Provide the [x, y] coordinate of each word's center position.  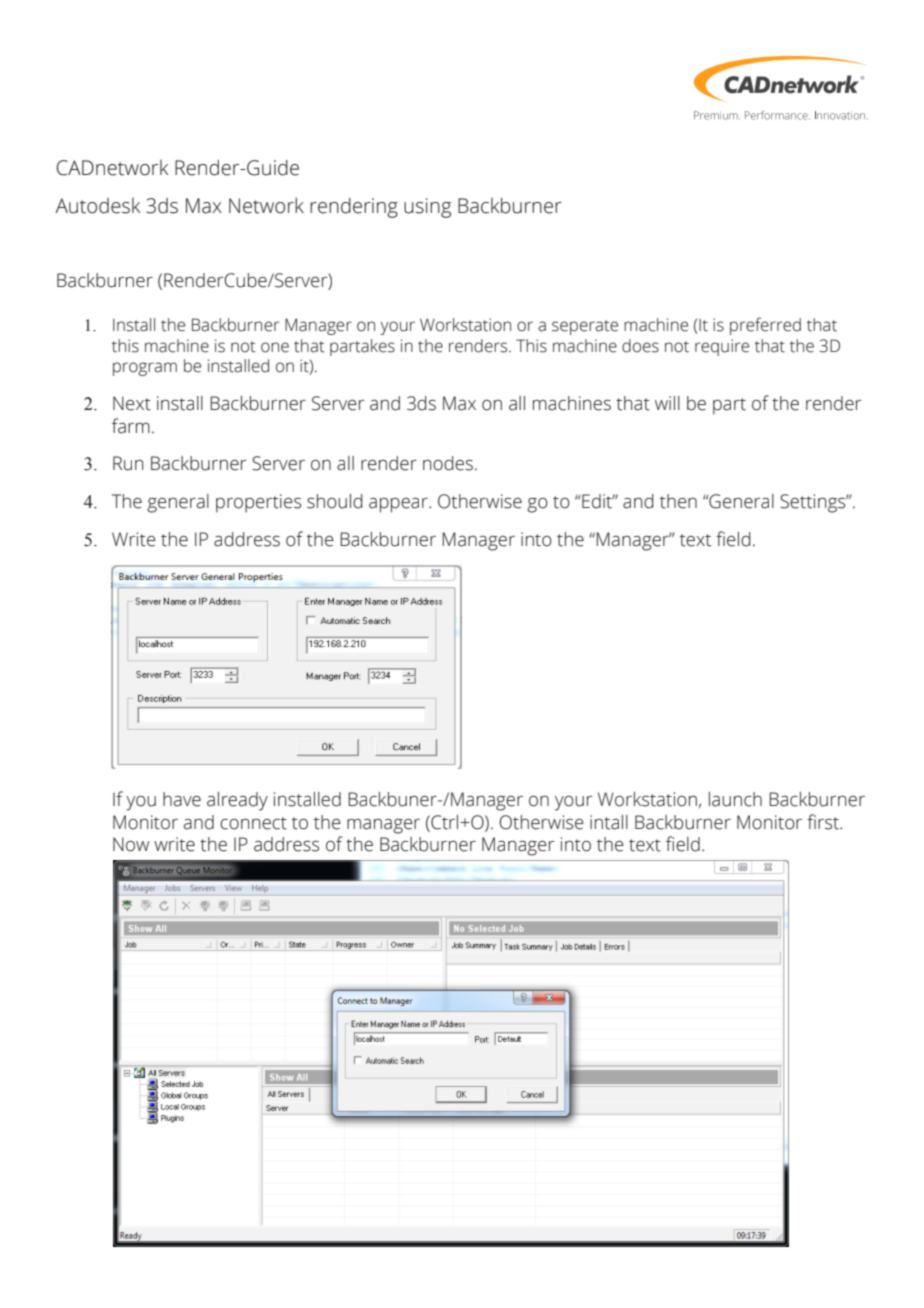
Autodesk [98, 206]
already [237, 801]
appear [399, 505]
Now [131, 844]
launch [735, 799]
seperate [585, 327]
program [145, 369]
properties [258, 503]
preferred [765, 326]
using [427, 208]
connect [253, 823]
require [722, 347]
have [182, 799]
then [678, 501]
